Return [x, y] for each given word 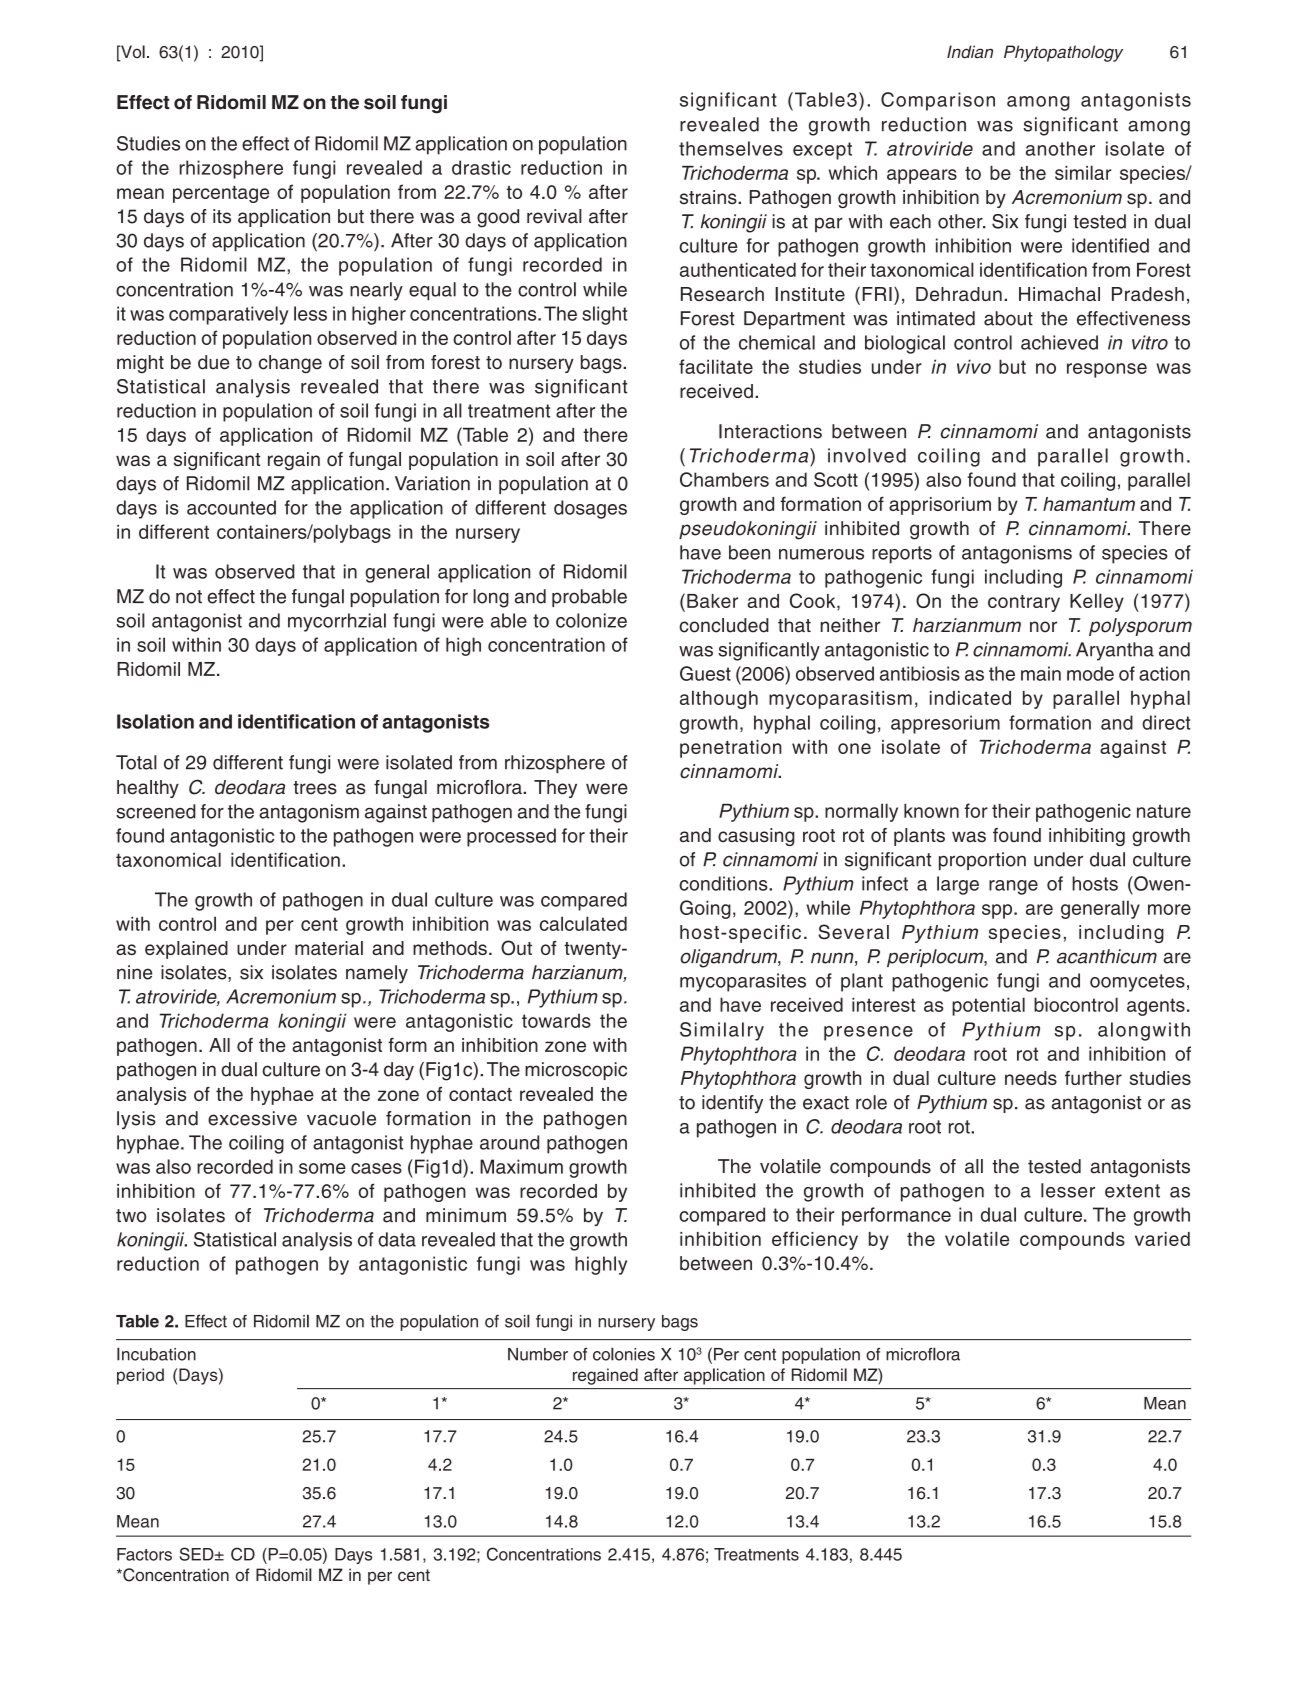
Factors [144, 1554]
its [222, 216]
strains [709, 197]
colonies [624, 1354]
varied [1162, 1239]
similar [1083, 172]
